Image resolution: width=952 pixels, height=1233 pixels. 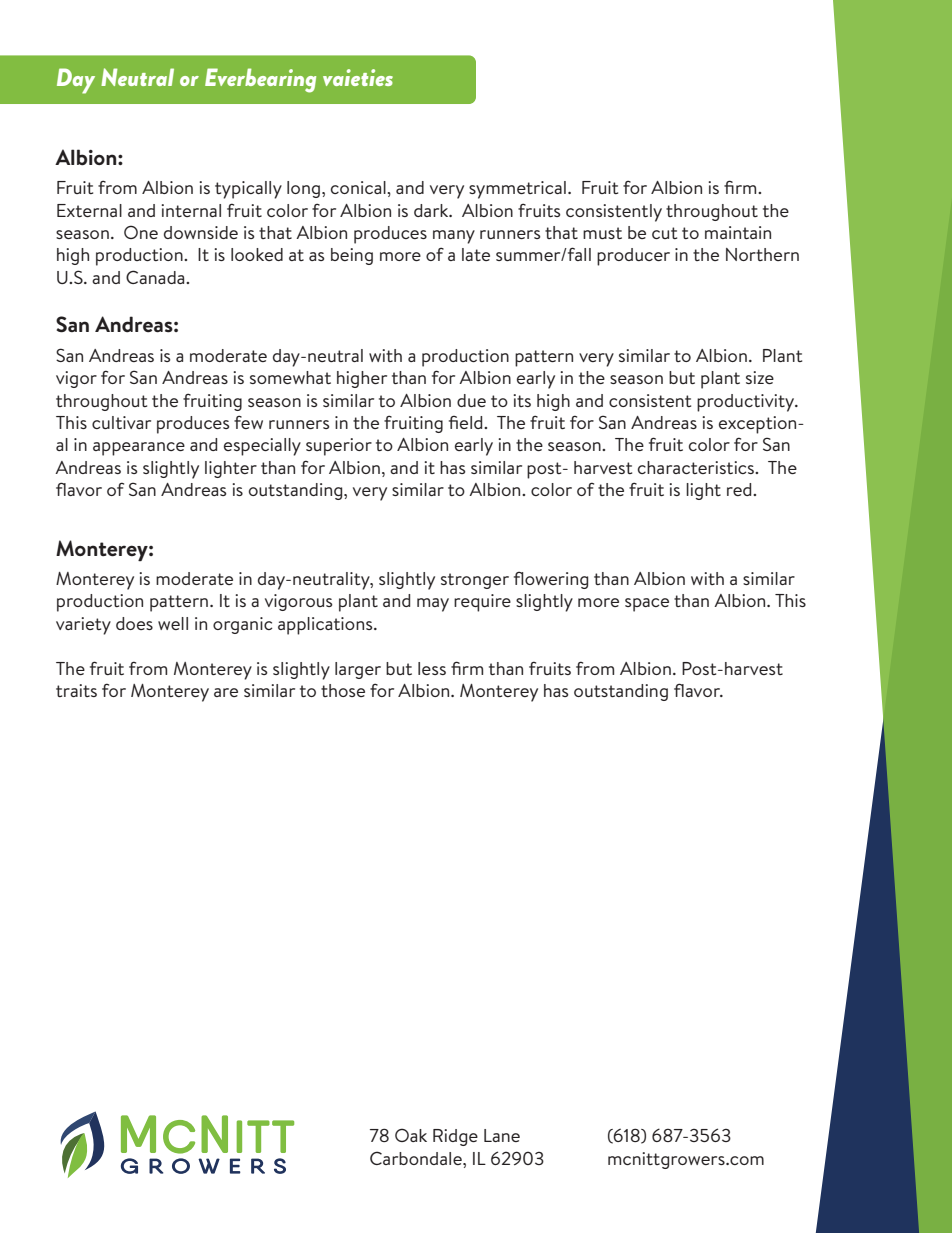 What do you see at coordinates (502, 1135) in the screenshot?
I see `Lane` at bounding box center [502, 1135].
